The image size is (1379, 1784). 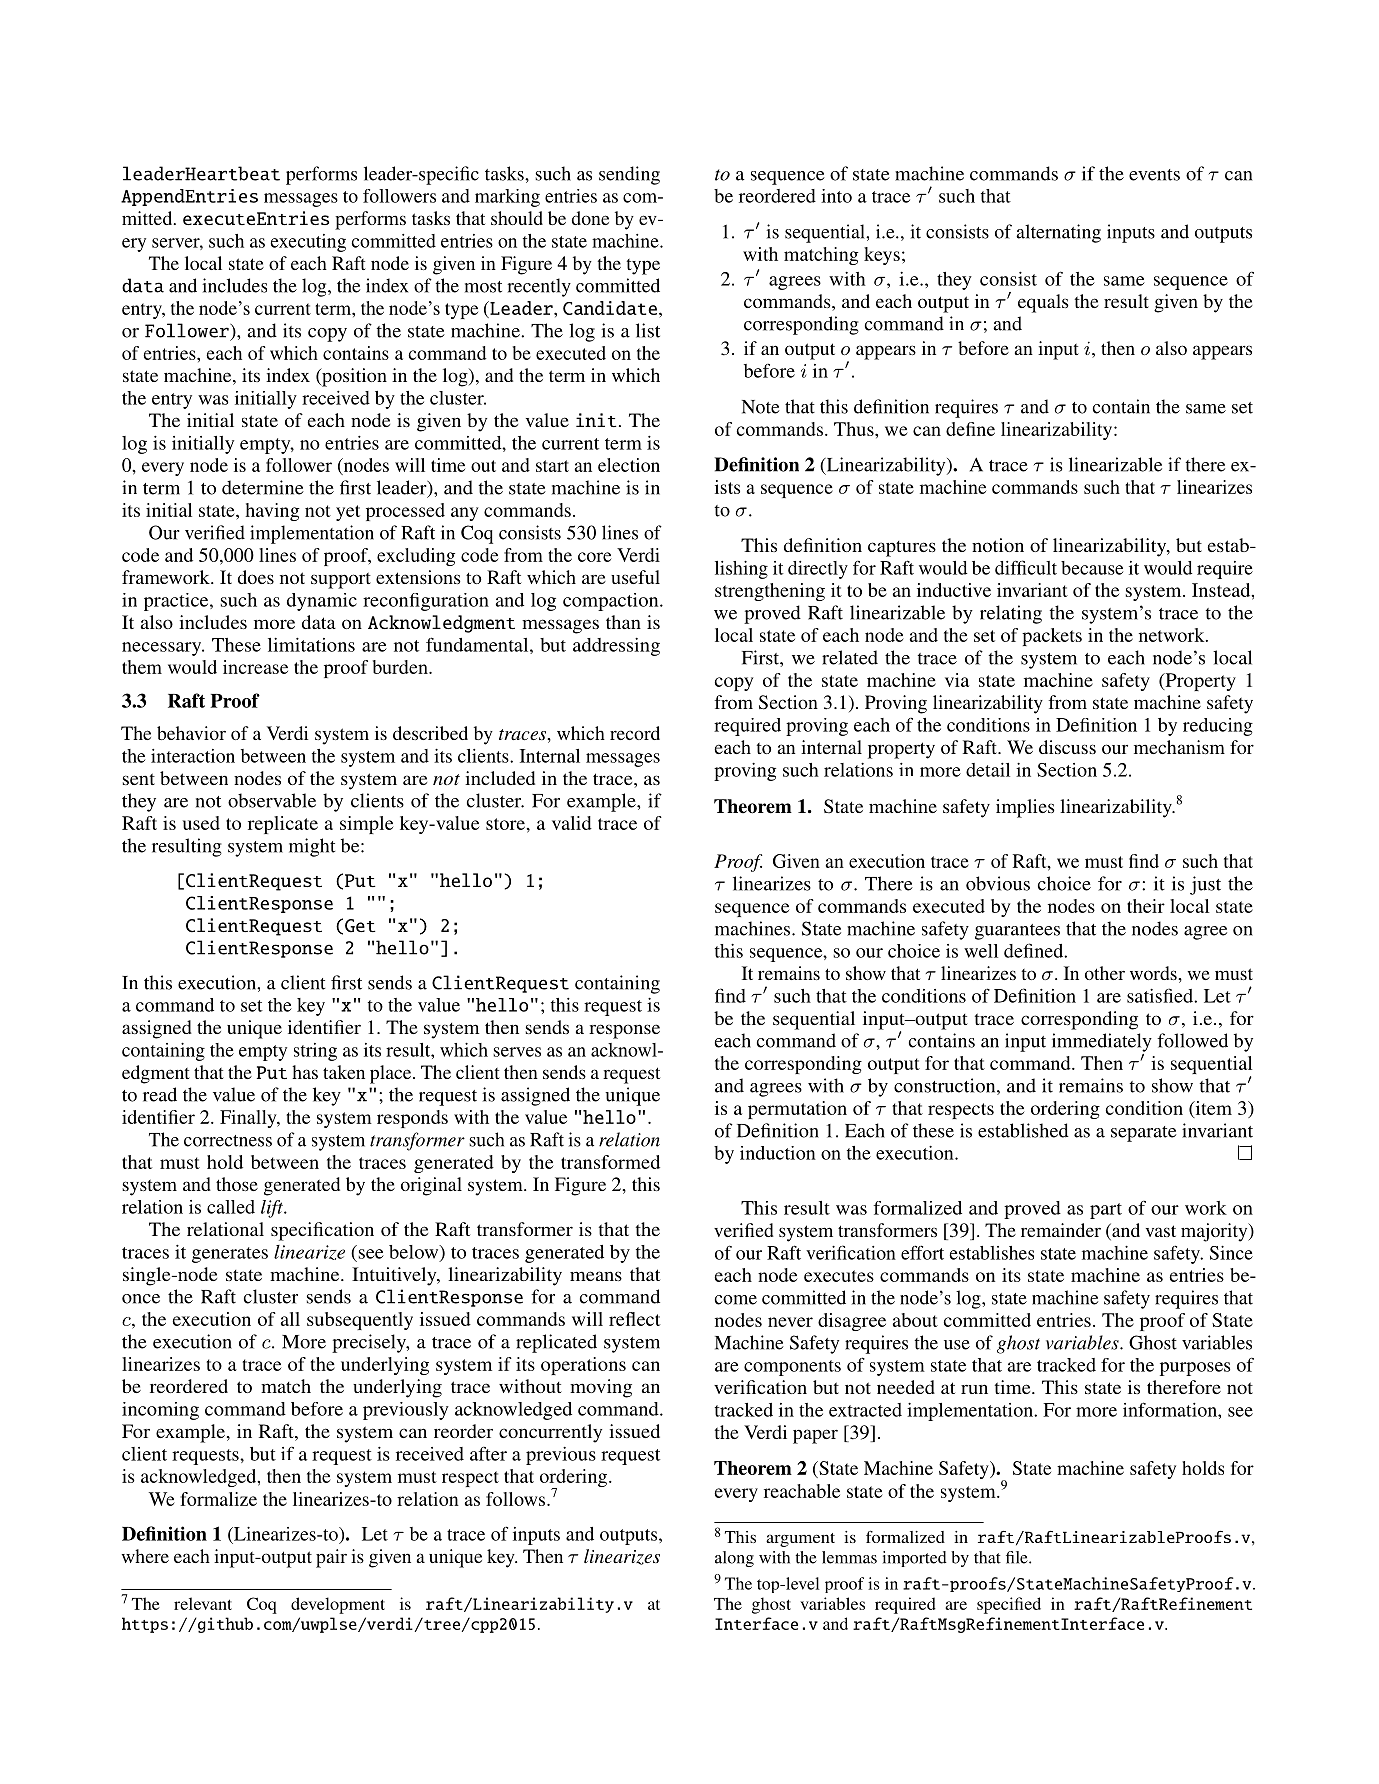 What do you see at coordinates (1146, 906) in the screenshot?
I see `their` at bounding box center [1146, 906].
